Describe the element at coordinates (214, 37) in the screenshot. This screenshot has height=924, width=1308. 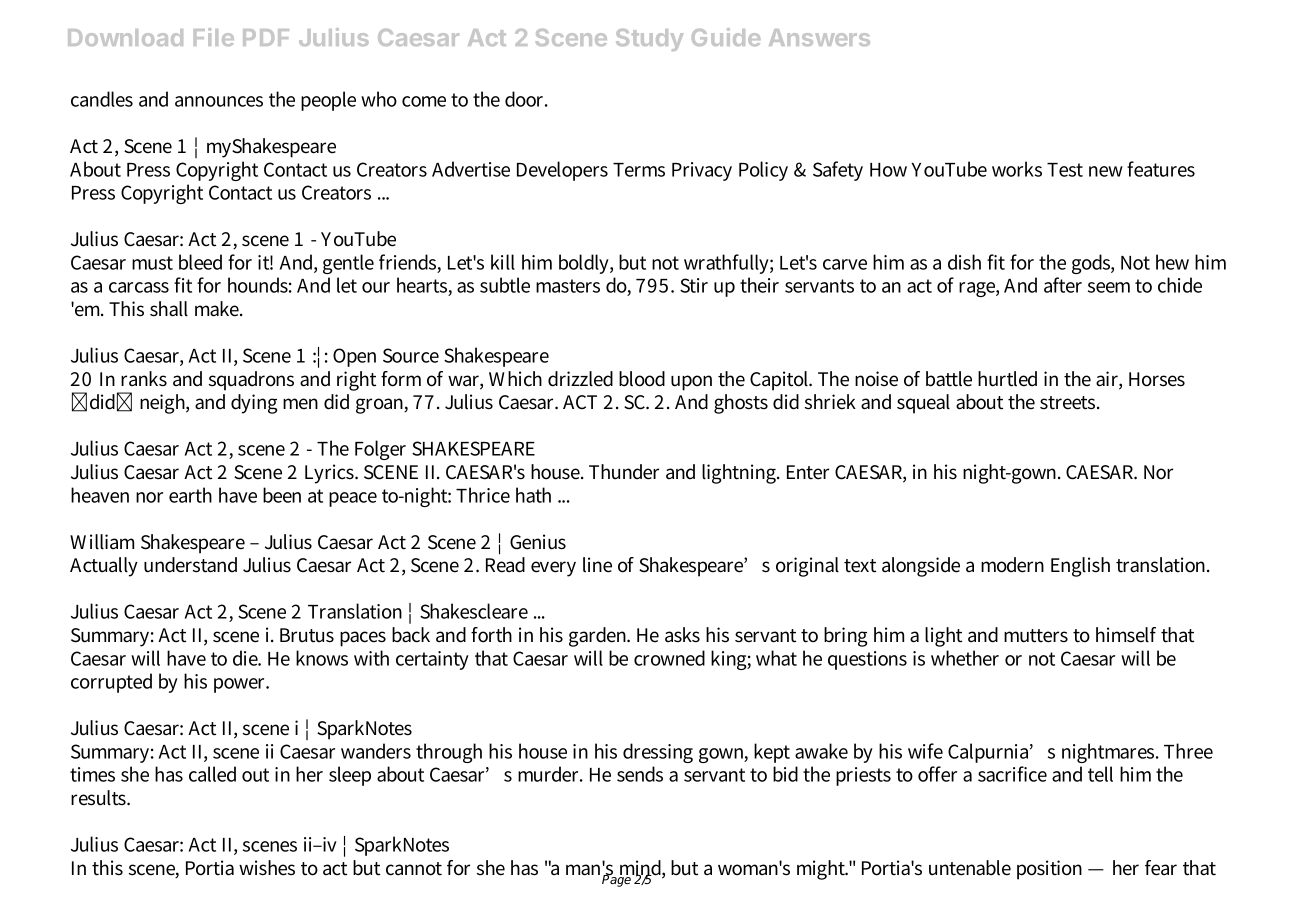
I see `File` at that location.
